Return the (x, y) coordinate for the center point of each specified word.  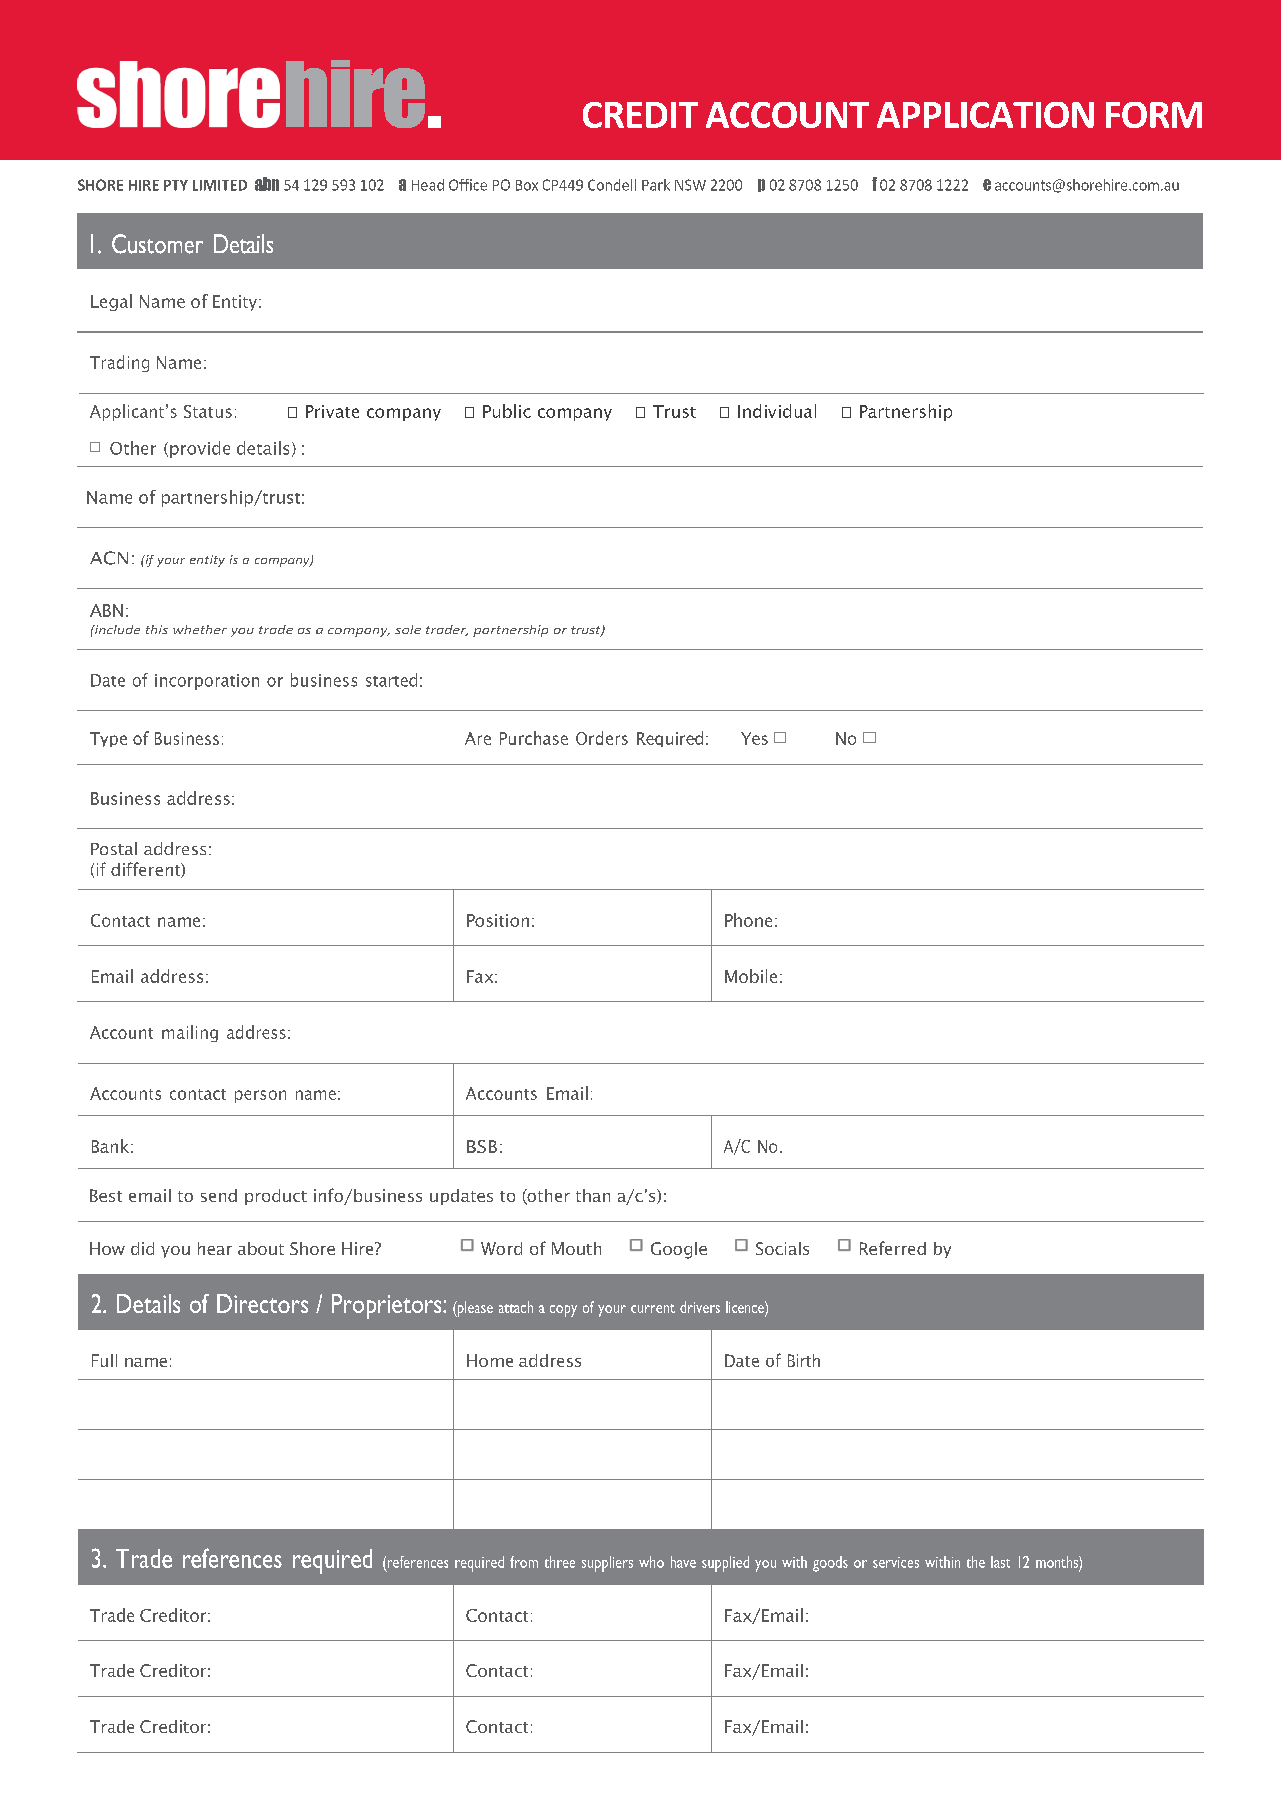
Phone (748, 920)
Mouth (576, 1248)
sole (408, 629)
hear (215, 1248)
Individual (777, 411)
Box (527, 185)
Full (104, 1360)
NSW (690, 185)
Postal (114, 848)
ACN (109, 558)
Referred (893, 1248)
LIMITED (220, 185)
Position (498, 920)
